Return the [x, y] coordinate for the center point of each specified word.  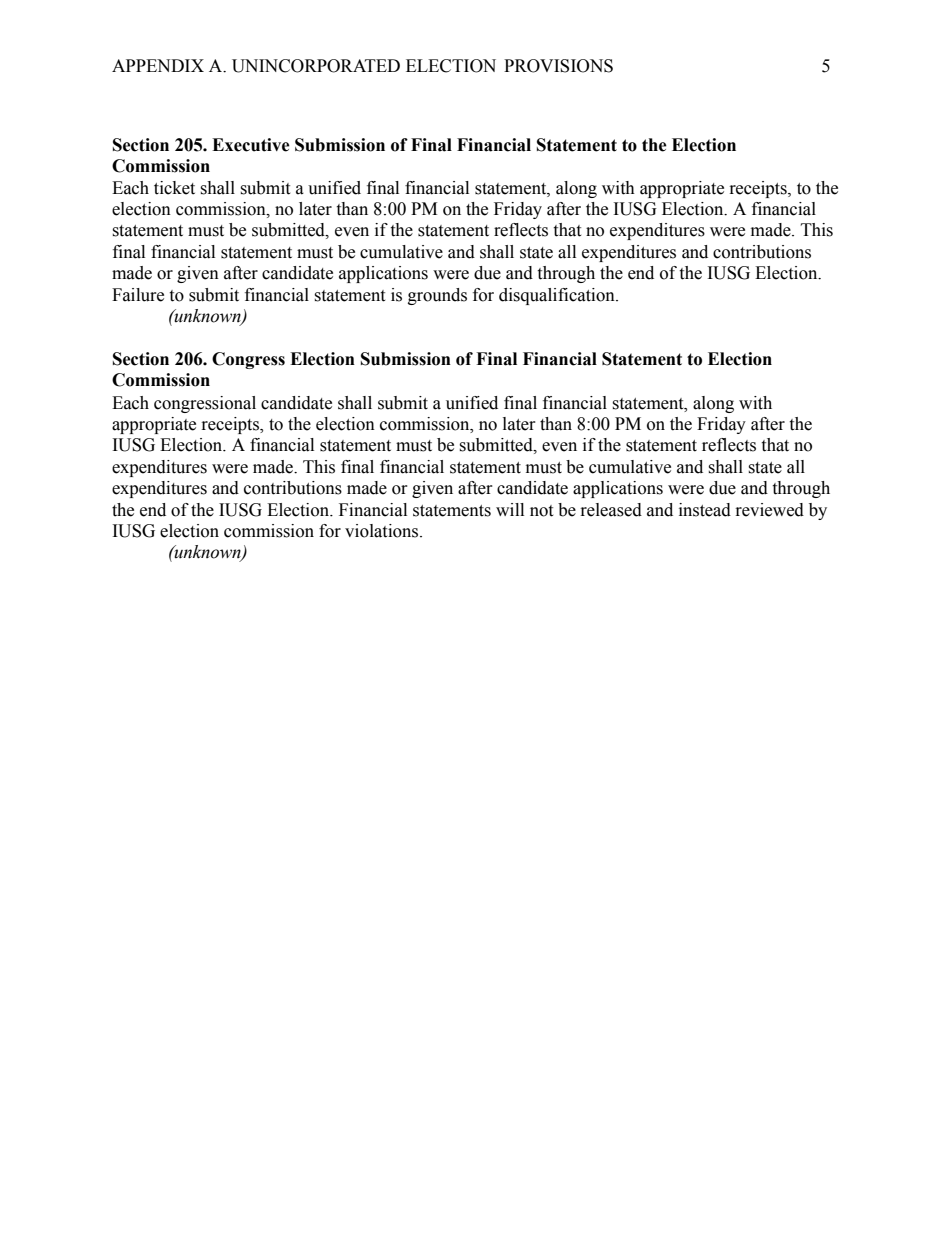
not [541, 511]
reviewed [770, 510]
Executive [251, 145]
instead [705, 510]
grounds [437, 296]
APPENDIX [158, 65]
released [611, 510]
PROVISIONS [558, 66]
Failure [138, 295]
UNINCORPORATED [316, 66]
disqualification [558, 296]
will [510, 509]
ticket [174, 188]
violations [383, 531]
